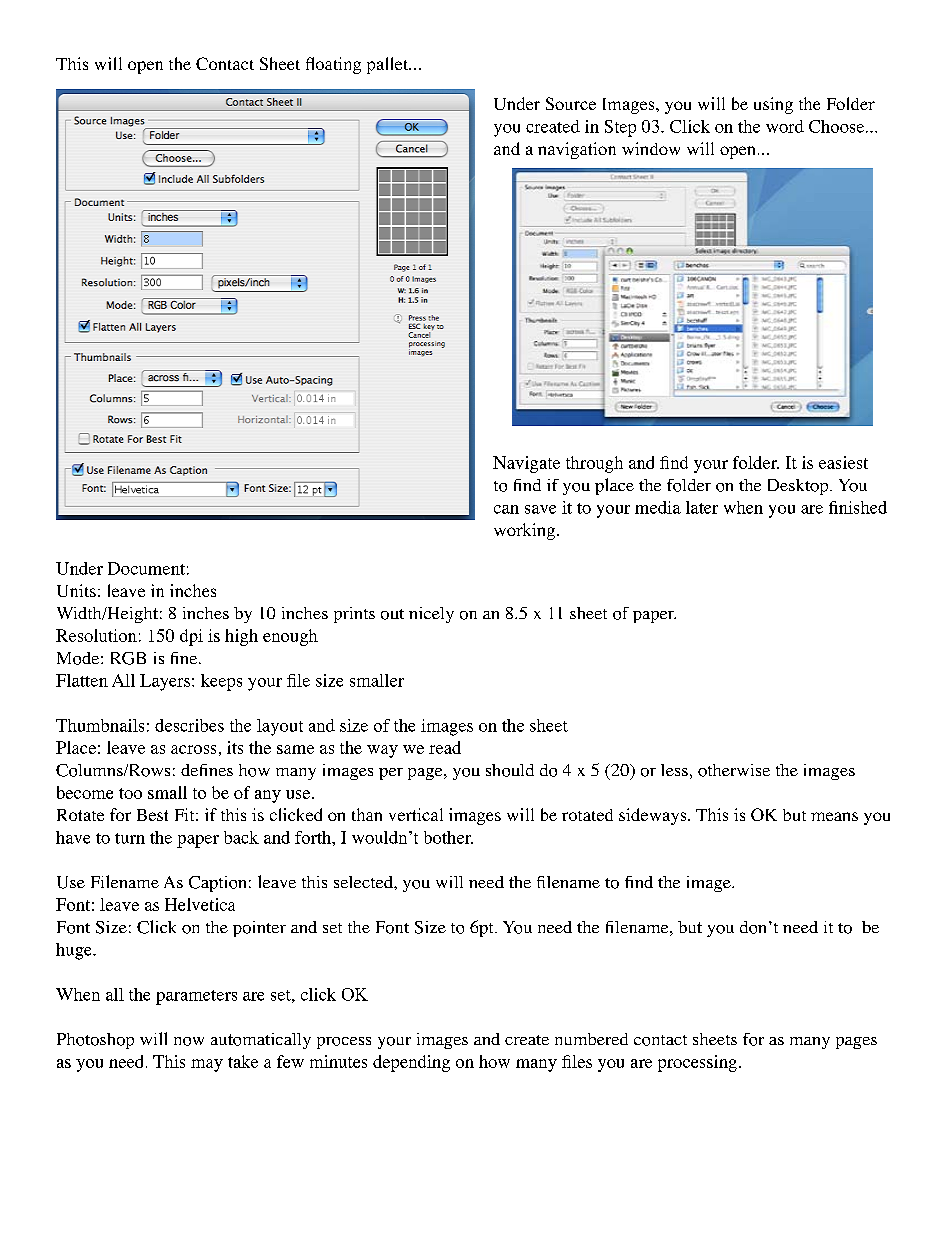 This image has width=952, height=1233. What do you see at coordinates (524, 531) in the image?
I see `working` at bounding box center [524, 531].
